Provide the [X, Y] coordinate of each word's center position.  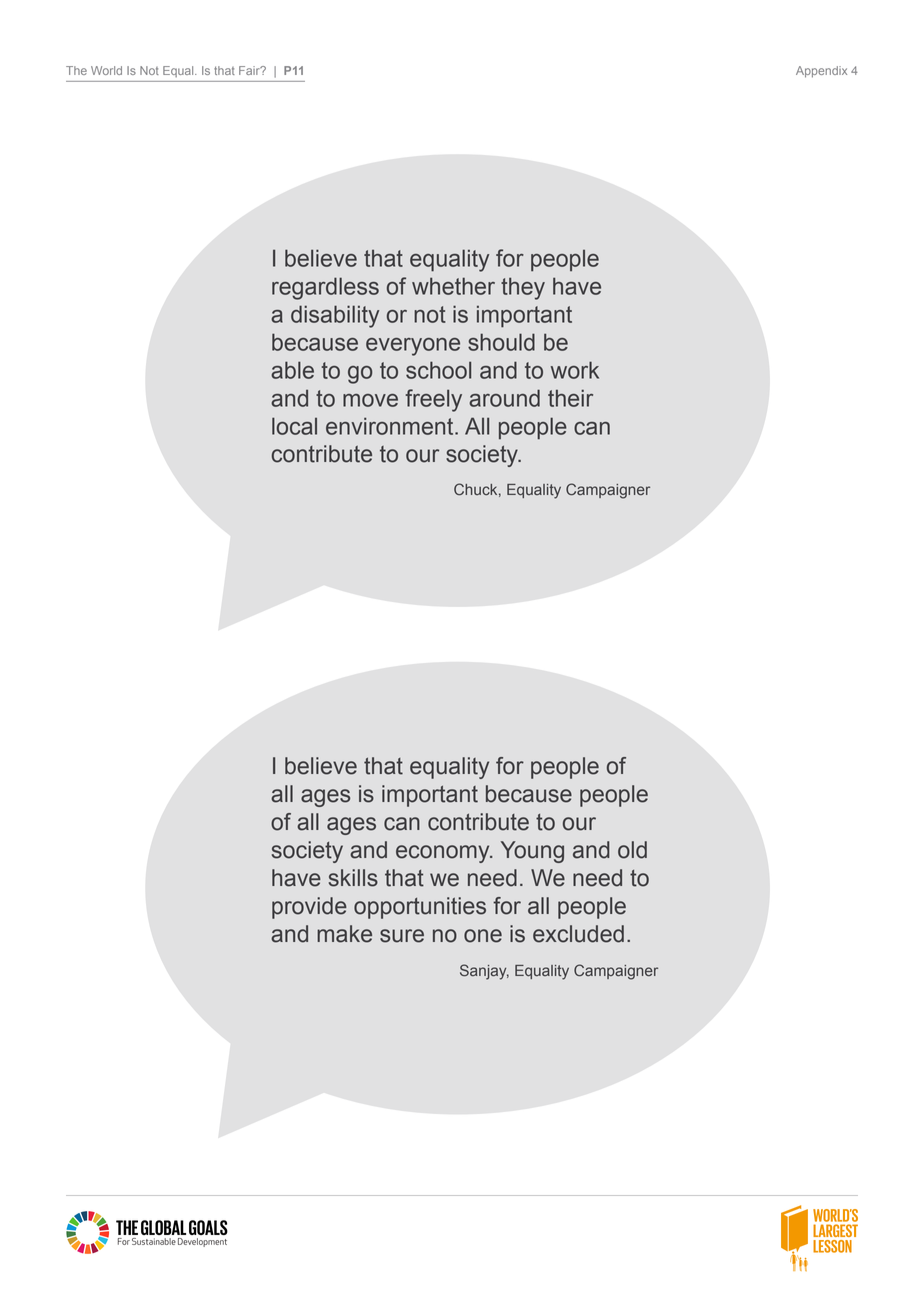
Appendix [821, 72]
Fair [250, 70]
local [294, 426]
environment [391, 426]
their [570, 398]
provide [309, 908]
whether [453, 286]
